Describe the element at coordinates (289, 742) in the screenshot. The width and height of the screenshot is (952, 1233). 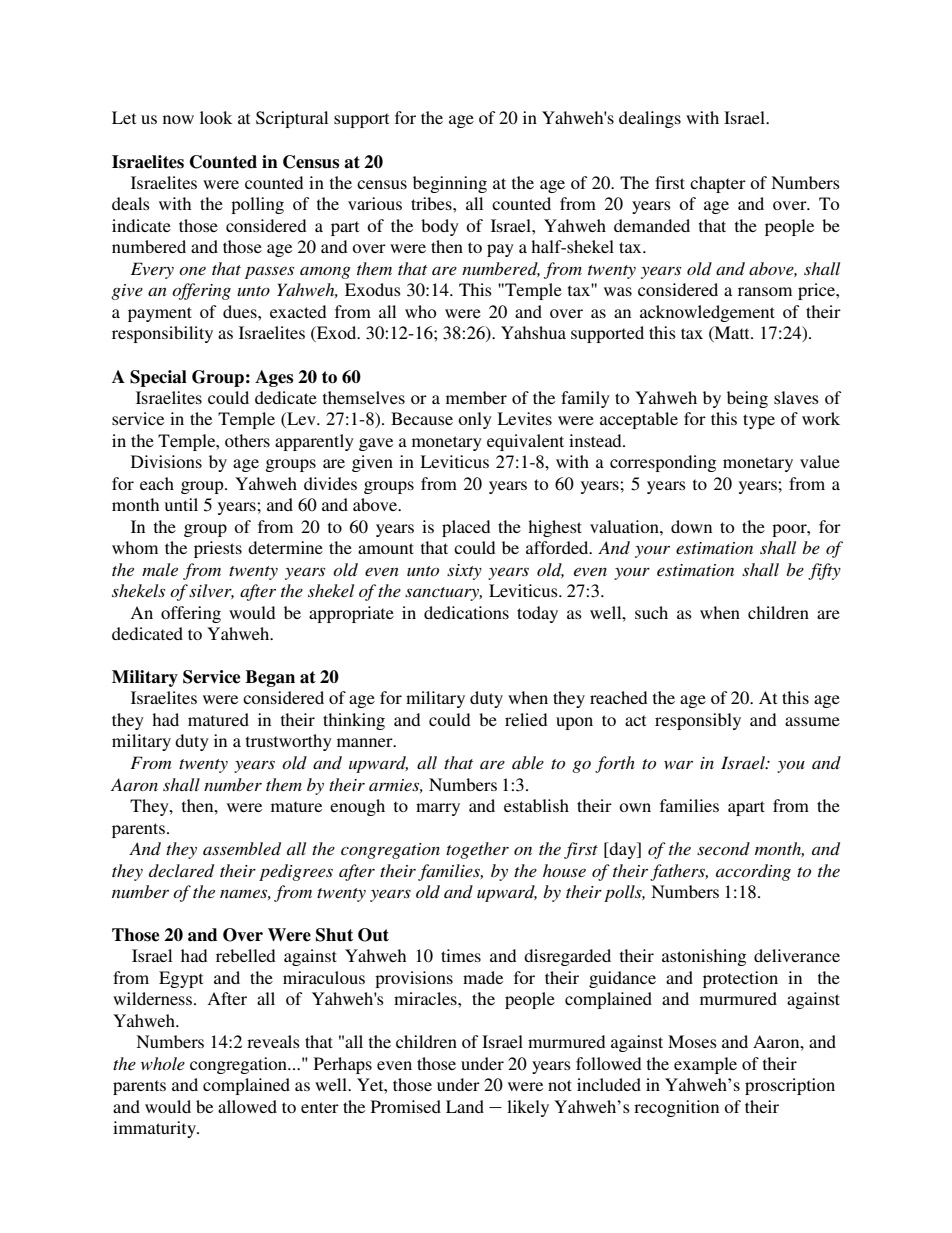
I see `trustworthy` at that location.
